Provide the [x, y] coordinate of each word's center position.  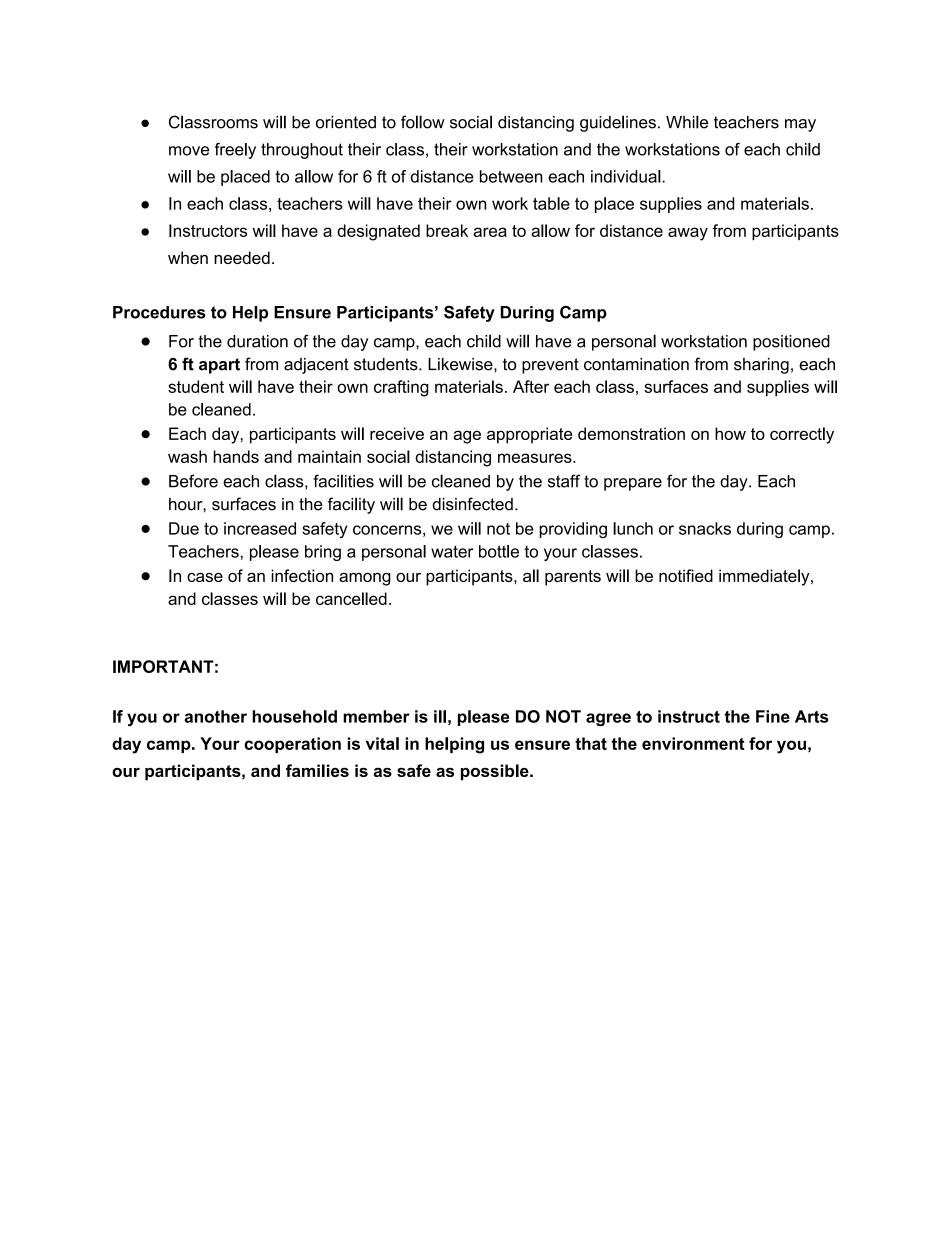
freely [235, 151]
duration [257, 341]
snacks [705, 528]
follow [423, 122]
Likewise [461, 364]
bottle [499, 551]
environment [693, 743]
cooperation [292, 745]
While [687, 122]
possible [496, 772]
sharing [761, 366]
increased [260, 528]
